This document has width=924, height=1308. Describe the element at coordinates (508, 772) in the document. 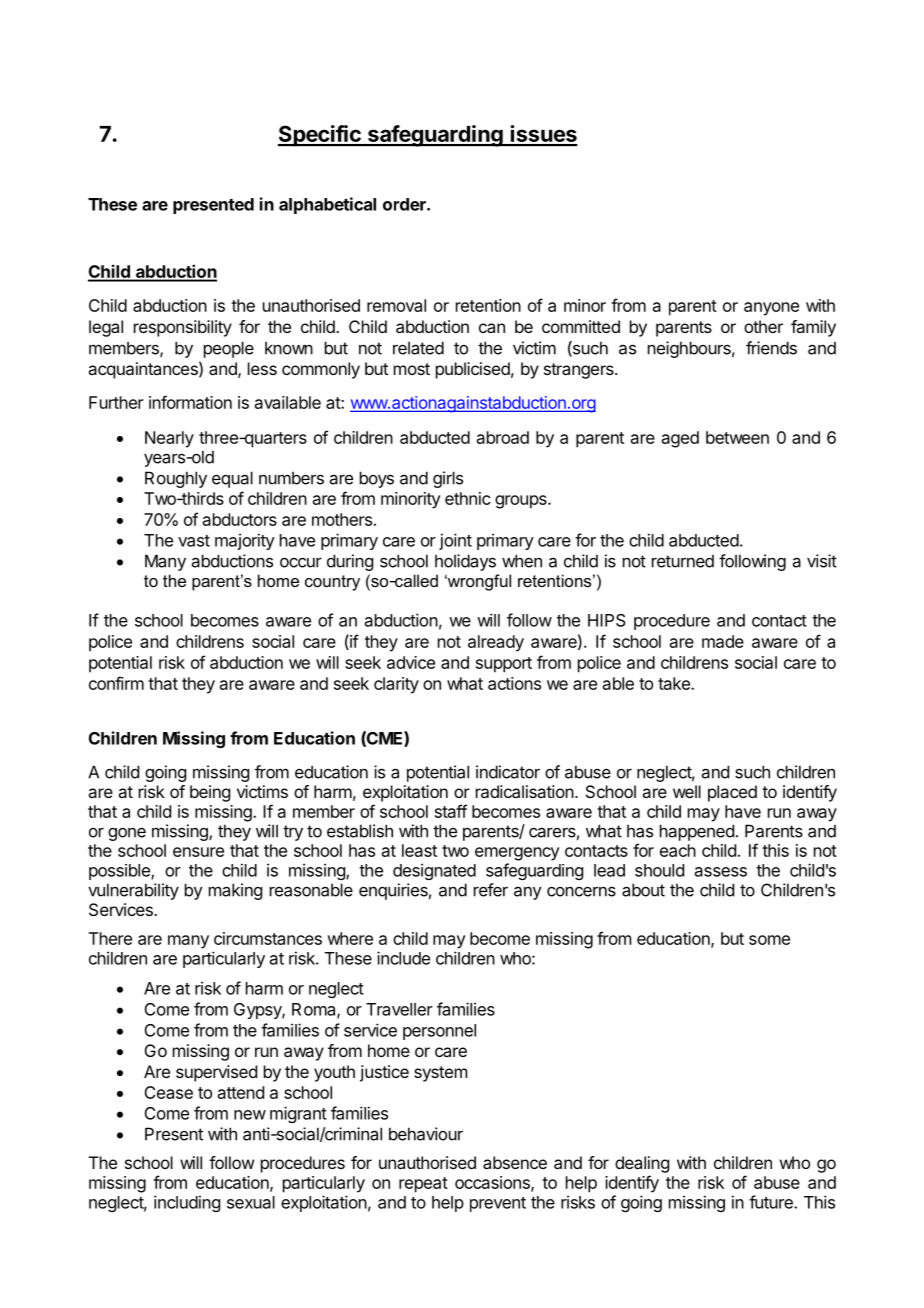

I see `indicator` at that location.
